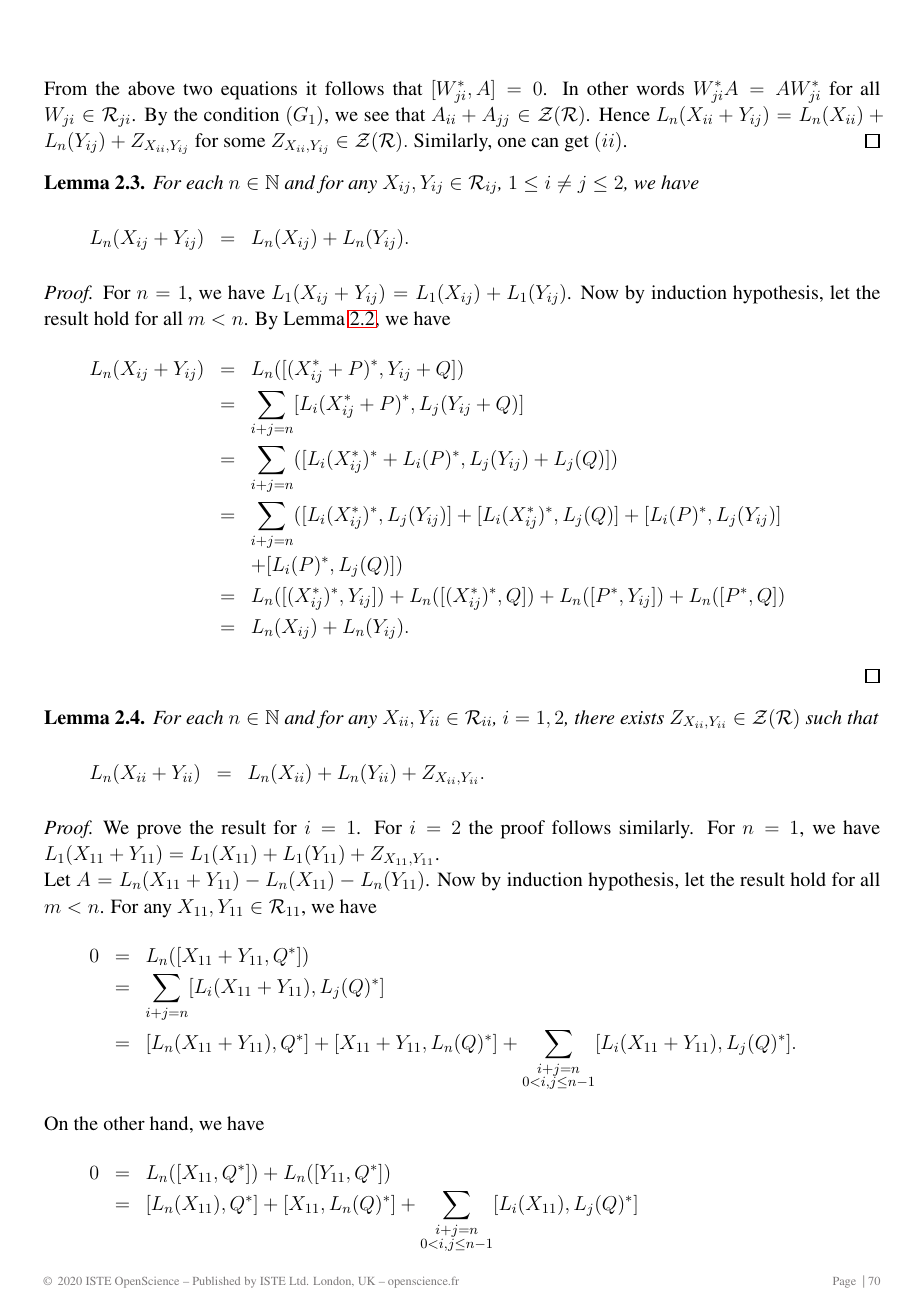 This document has height=1308, width=924. Describe the element at coordinates (844, 1282) in the document. I see `Page` at that location.
